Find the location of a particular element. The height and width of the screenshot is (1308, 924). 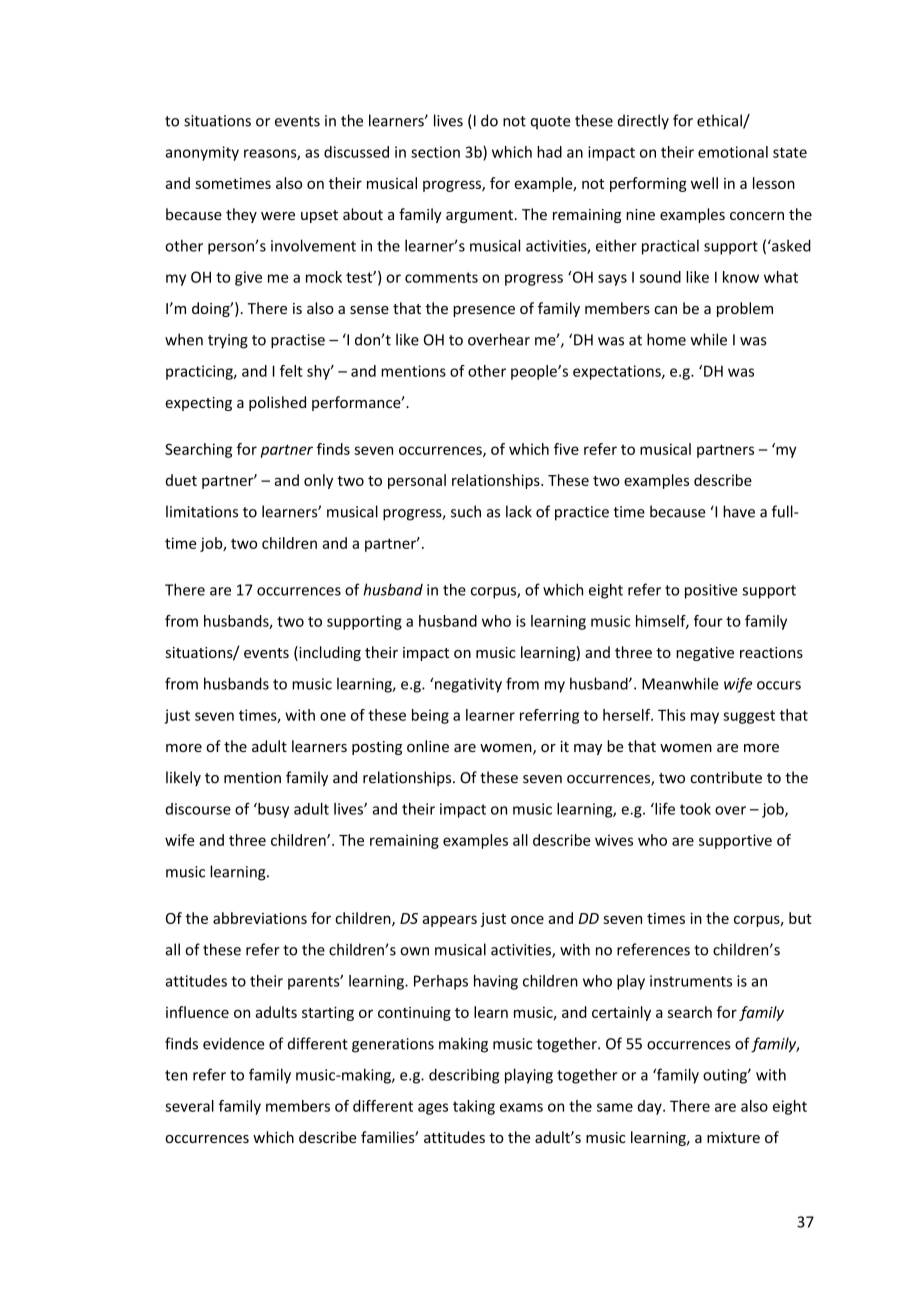

limitations is located at coordinates (202, 511).
